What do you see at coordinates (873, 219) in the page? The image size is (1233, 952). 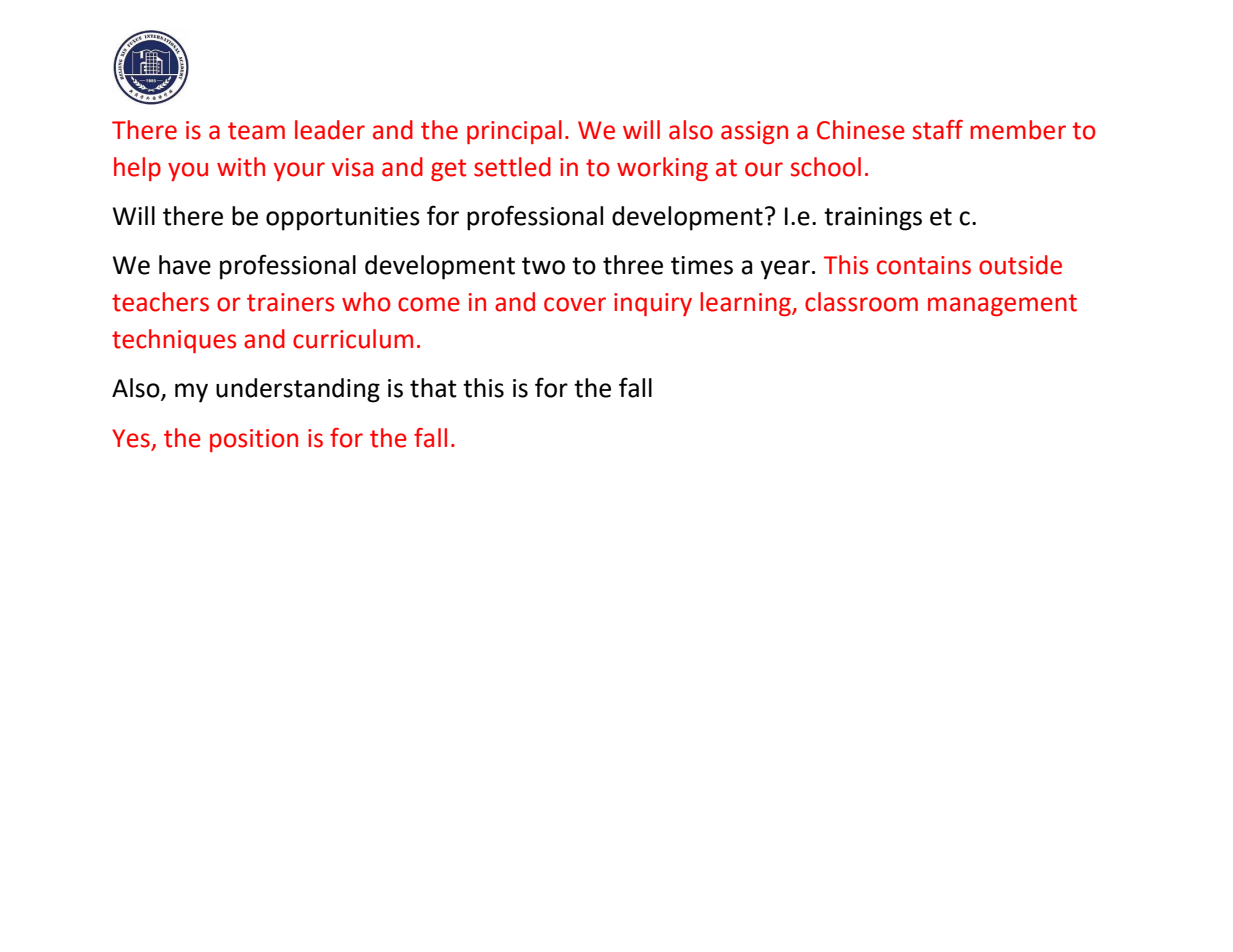 I see `trainings` at bounding box center [873, 219].
